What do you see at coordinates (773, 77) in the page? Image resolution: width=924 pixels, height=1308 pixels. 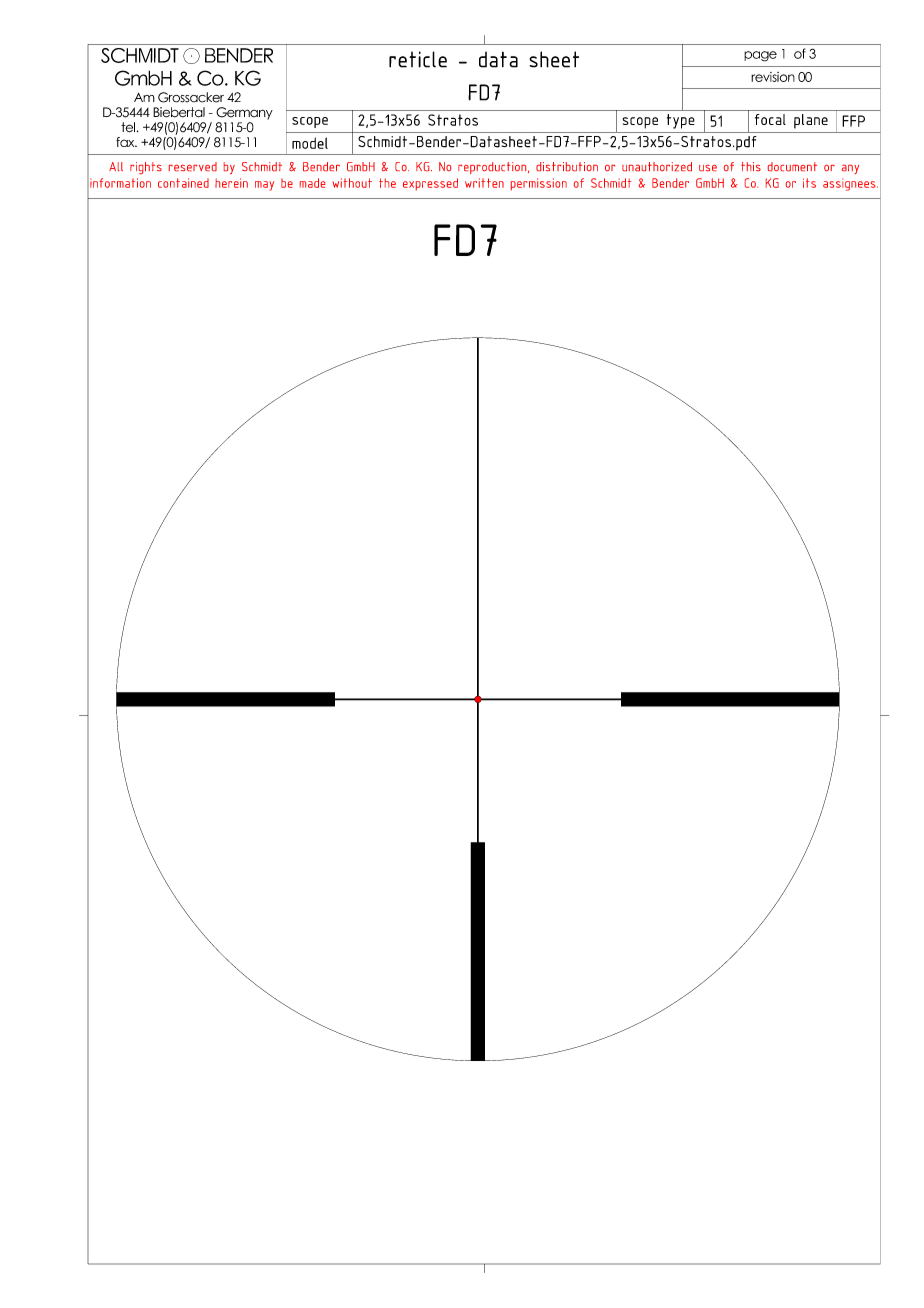 I see `revision` at bounding box center [773, 77].
